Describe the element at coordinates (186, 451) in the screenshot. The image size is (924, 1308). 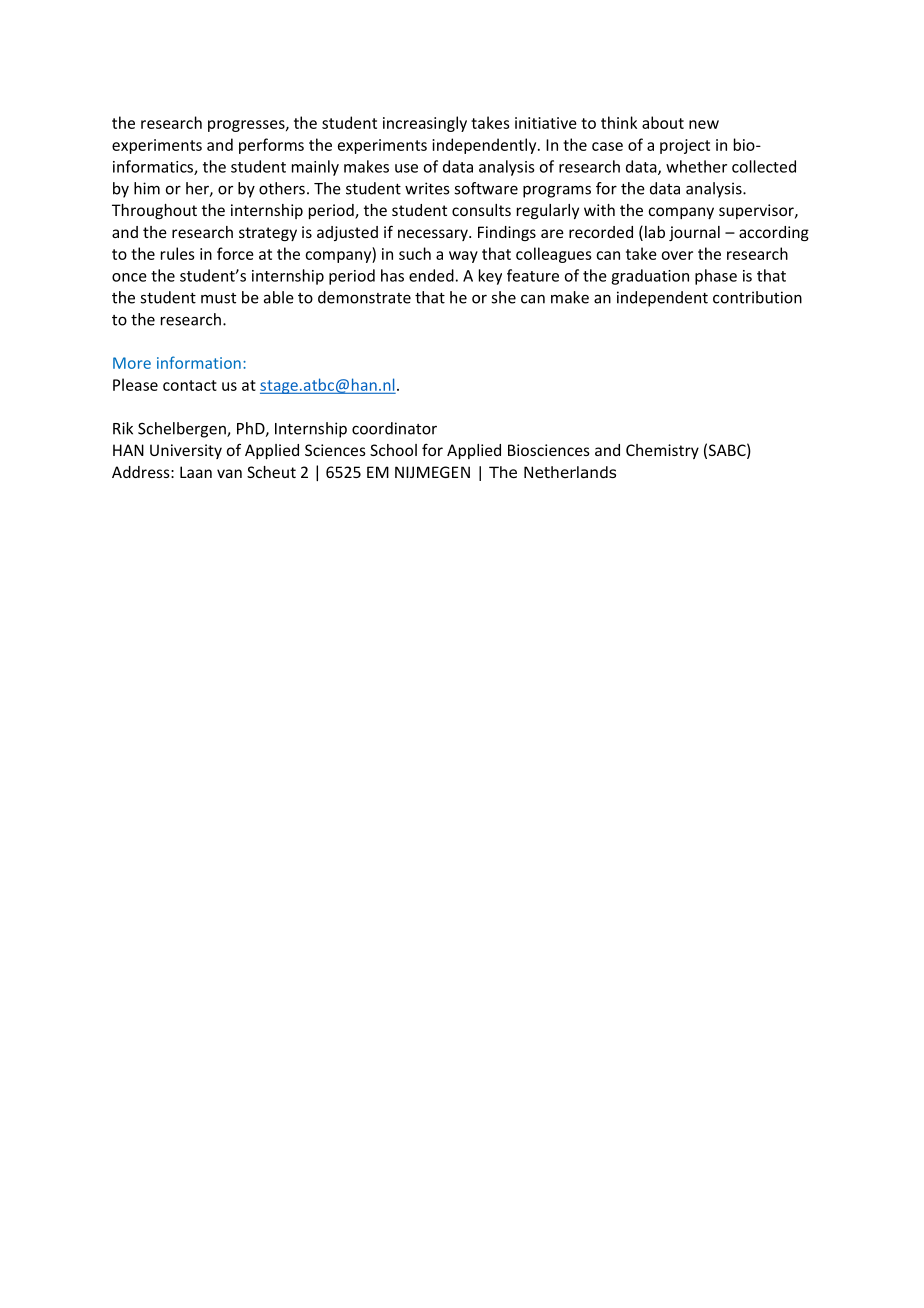
I see `University` at that location.
